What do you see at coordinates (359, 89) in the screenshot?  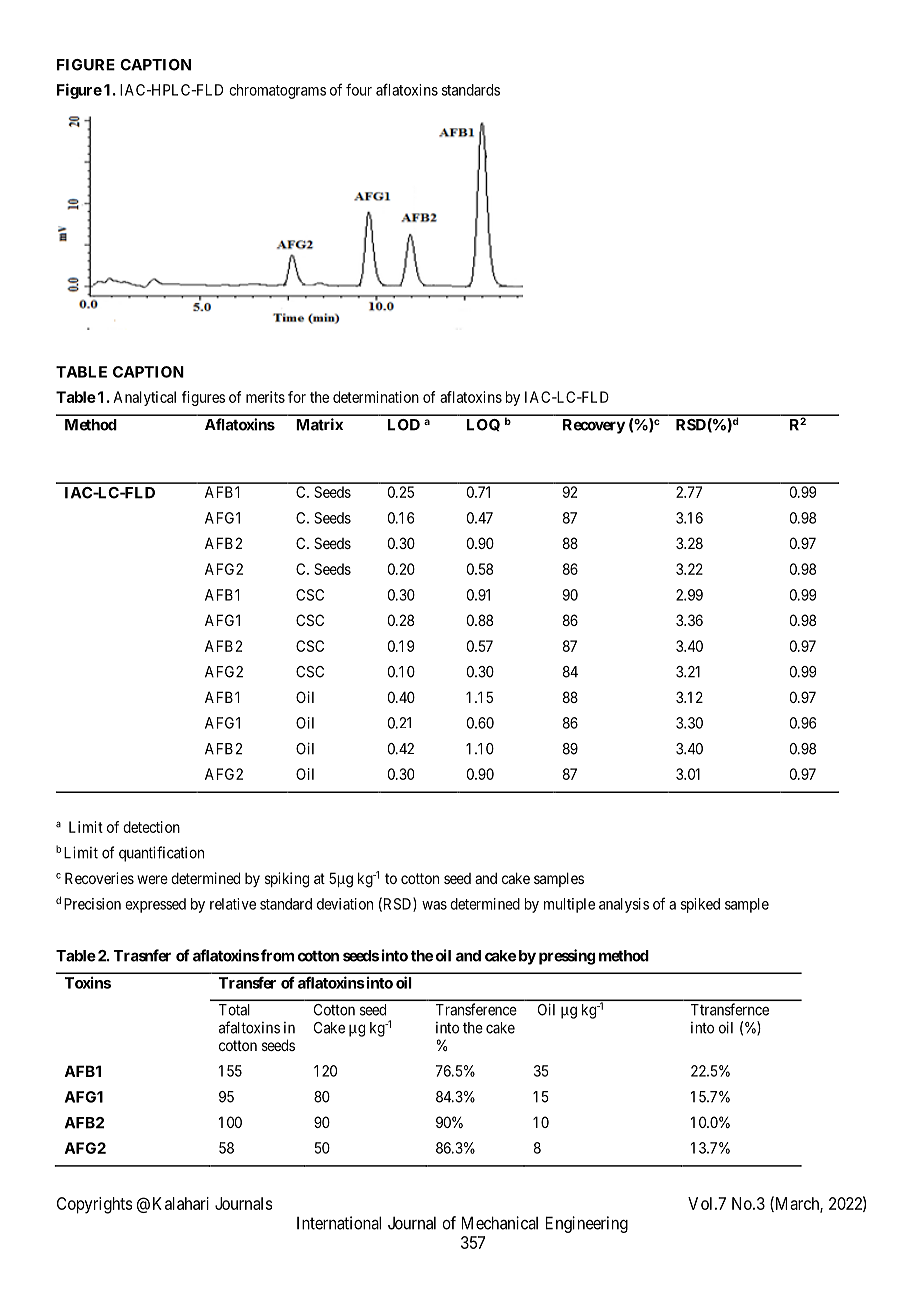 I see `four` at bounding box center [359, 89].
